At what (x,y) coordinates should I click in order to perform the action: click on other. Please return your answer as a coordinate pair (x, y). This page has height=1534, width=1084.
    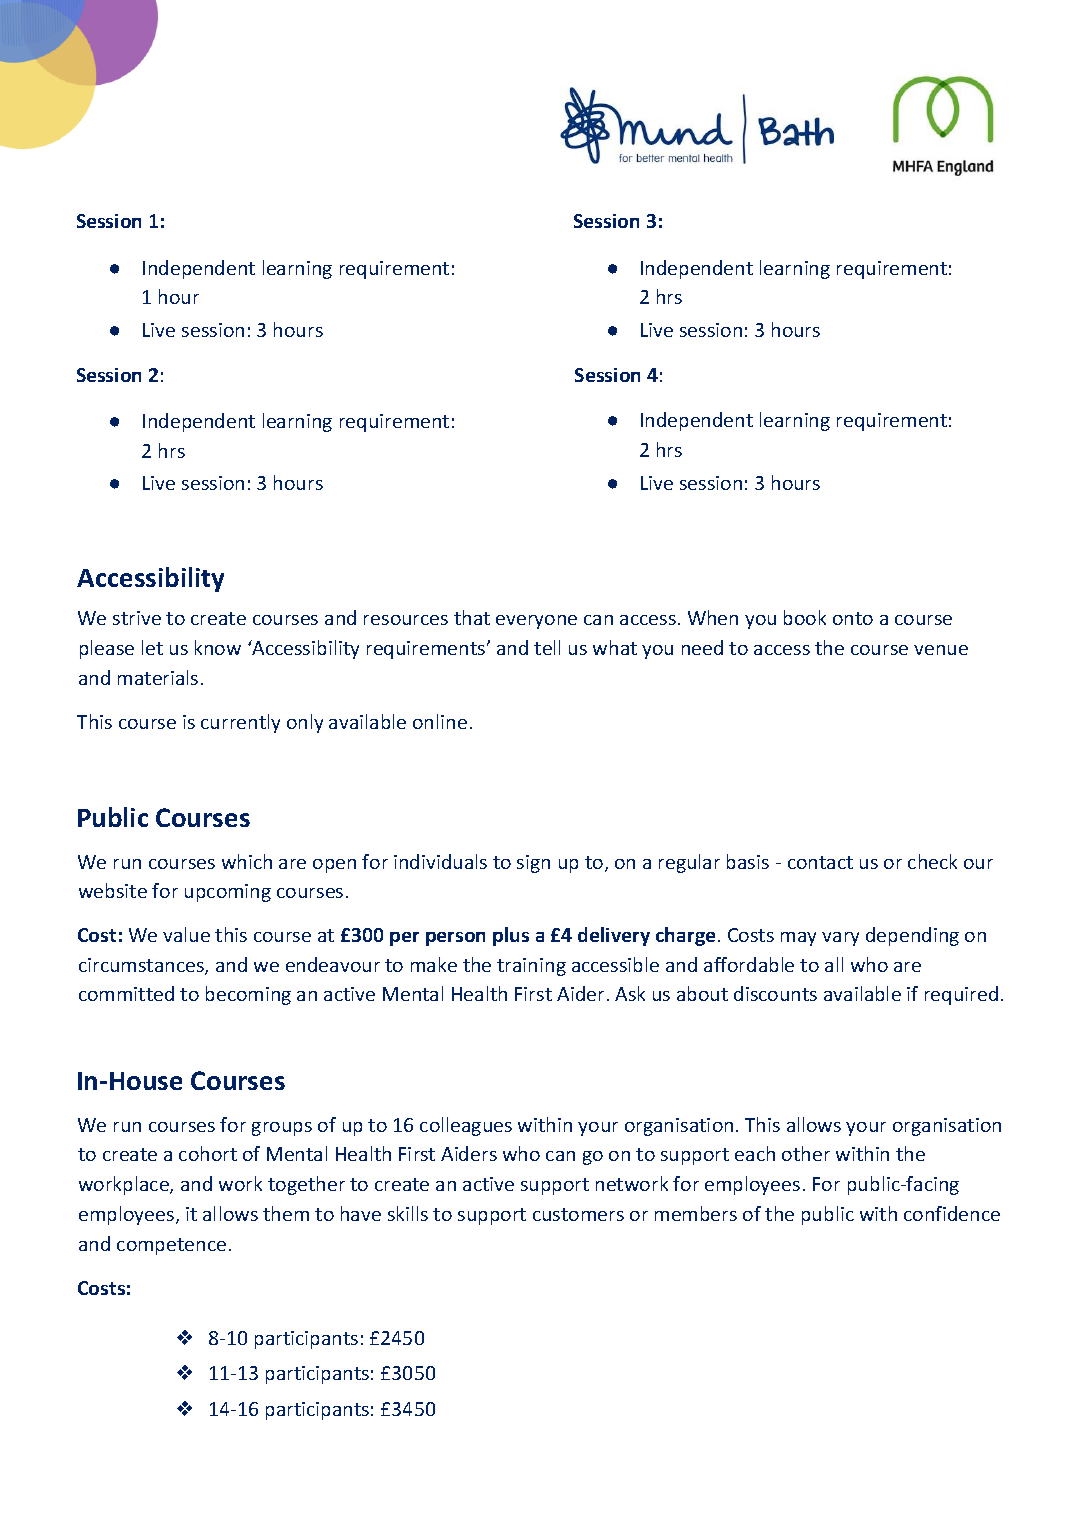
    Looking at the image, I should click on (806, 1153).
